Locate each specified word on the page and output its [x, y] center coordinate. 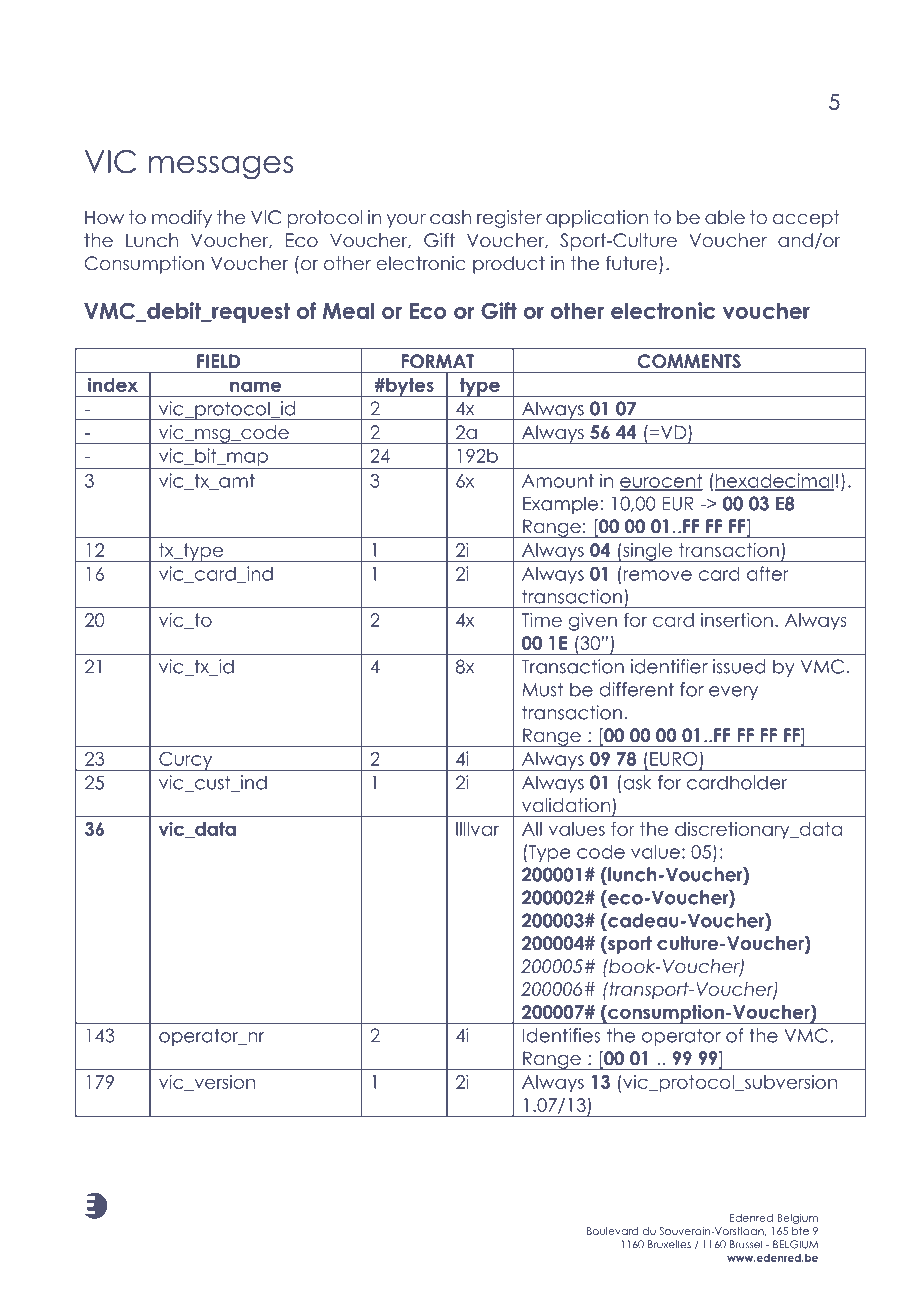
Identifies [561, 1035]
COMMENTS [689, 361]
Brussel [746, 1244]
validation [566, 805]
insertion [737, 620]
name [256, 386]
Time [542, 620]
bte [800, 1231]
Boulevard [612, 1231]
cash [450, 217]
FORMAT [438, 361]
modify [182, 219]
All [532, 829]
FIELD [218, 361]
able [725, 217]
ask [636, 782]
